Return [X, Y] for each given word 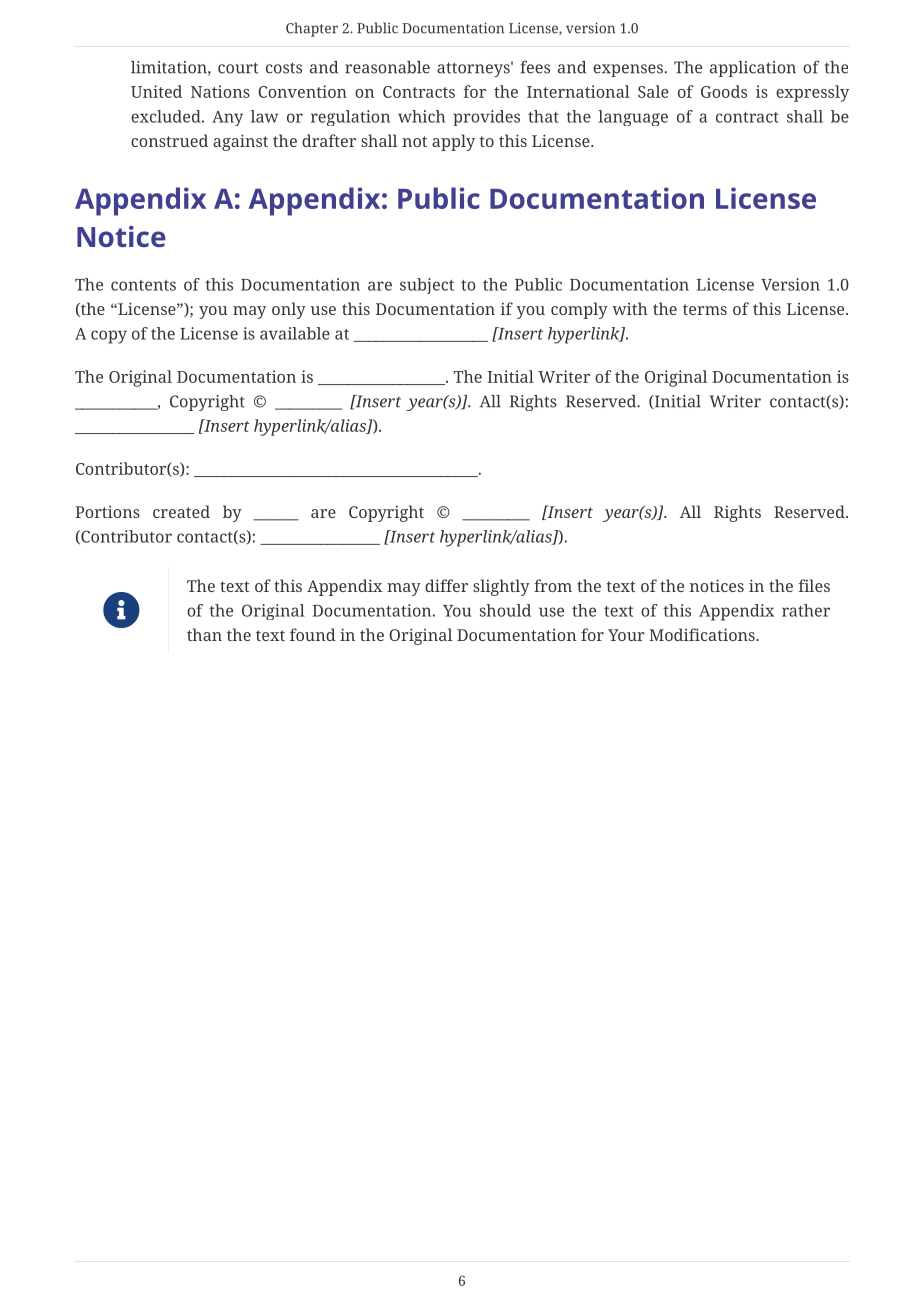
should [505, 610]
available [295, 333]
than [204, 634]
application [753, 69]
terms [705, 309]
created [181, 511]
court [238, 68]
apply [453, 142]
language [633, 118]
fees [535, 67]
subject [427, 286]
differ [446, 585]
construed [169, 140]
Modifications [703, 634]
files [814, 585]
